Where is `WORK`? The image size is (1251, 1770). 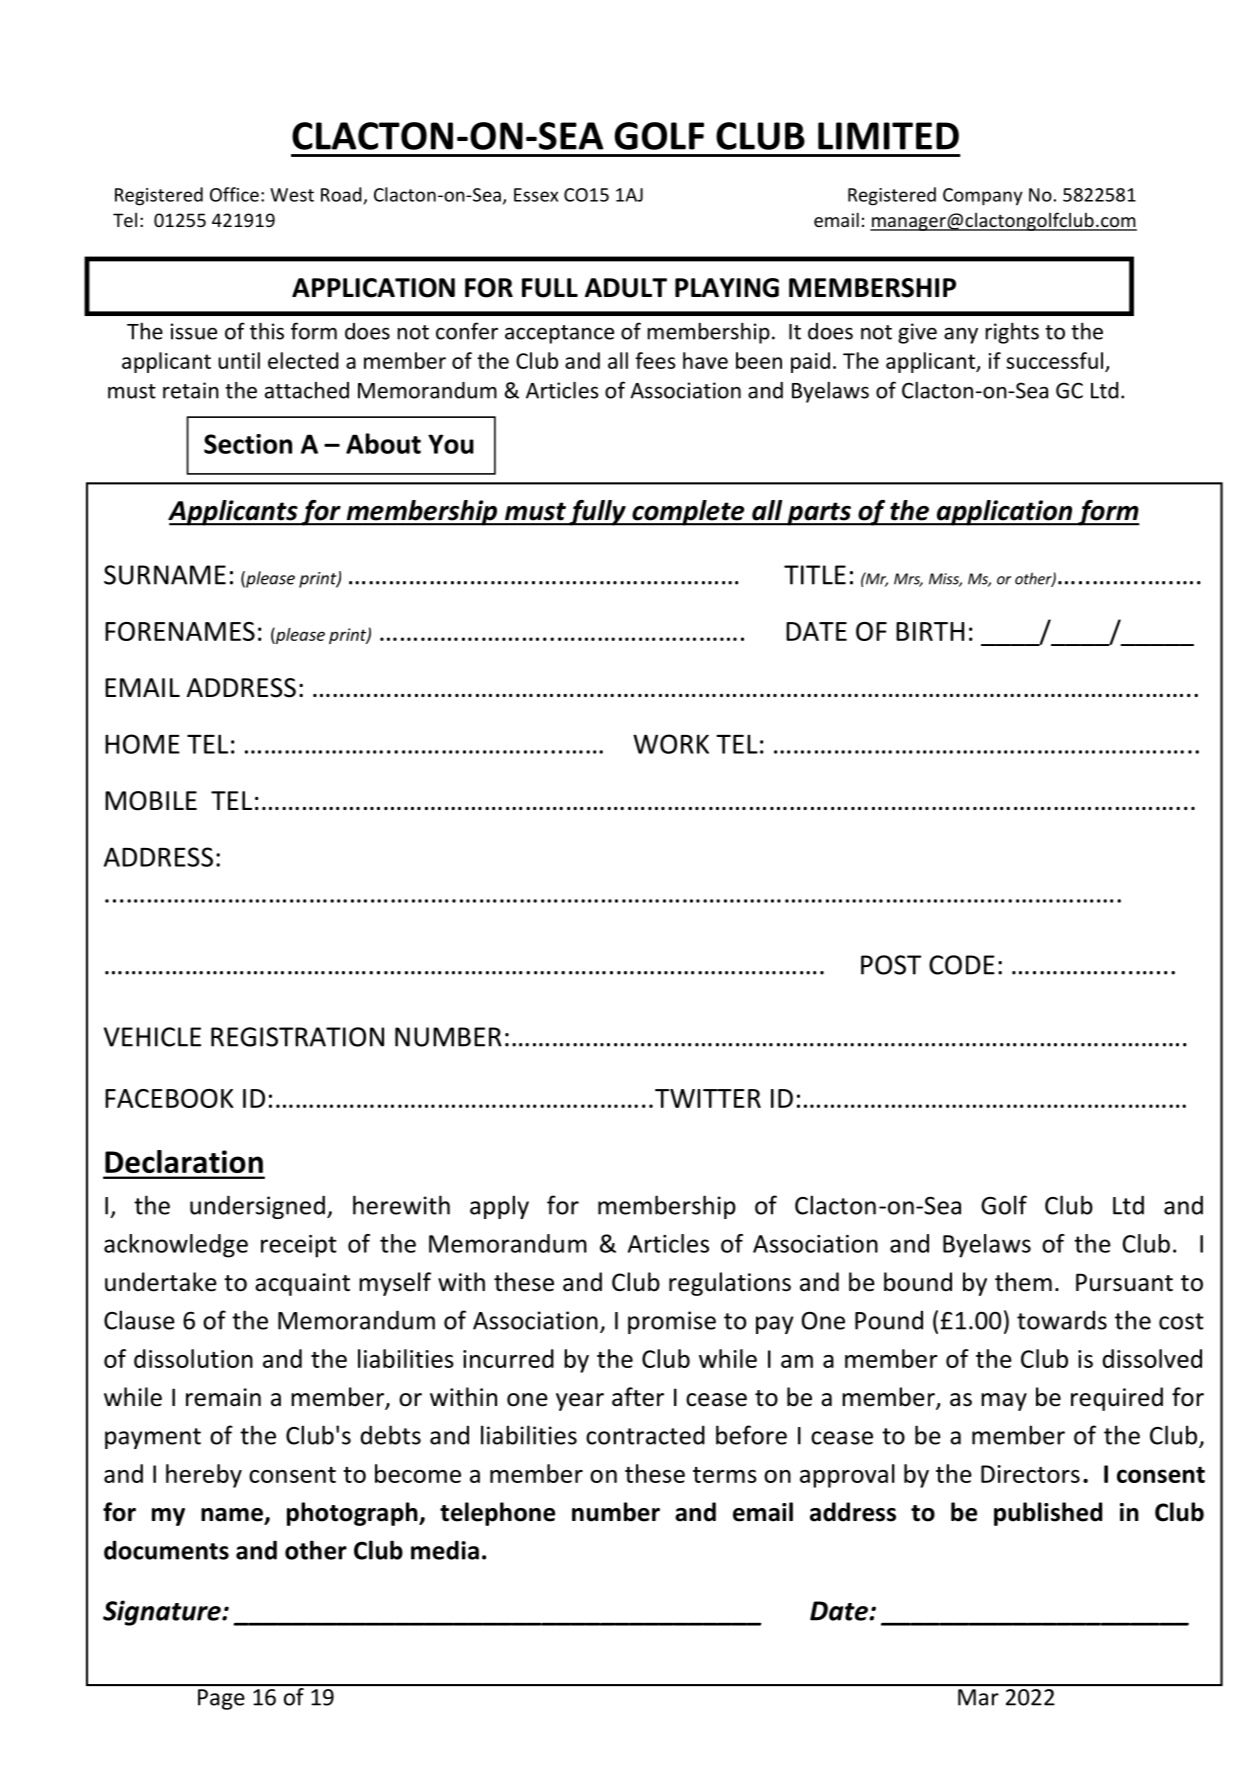 WORK is located at coordinates (671, 744).
